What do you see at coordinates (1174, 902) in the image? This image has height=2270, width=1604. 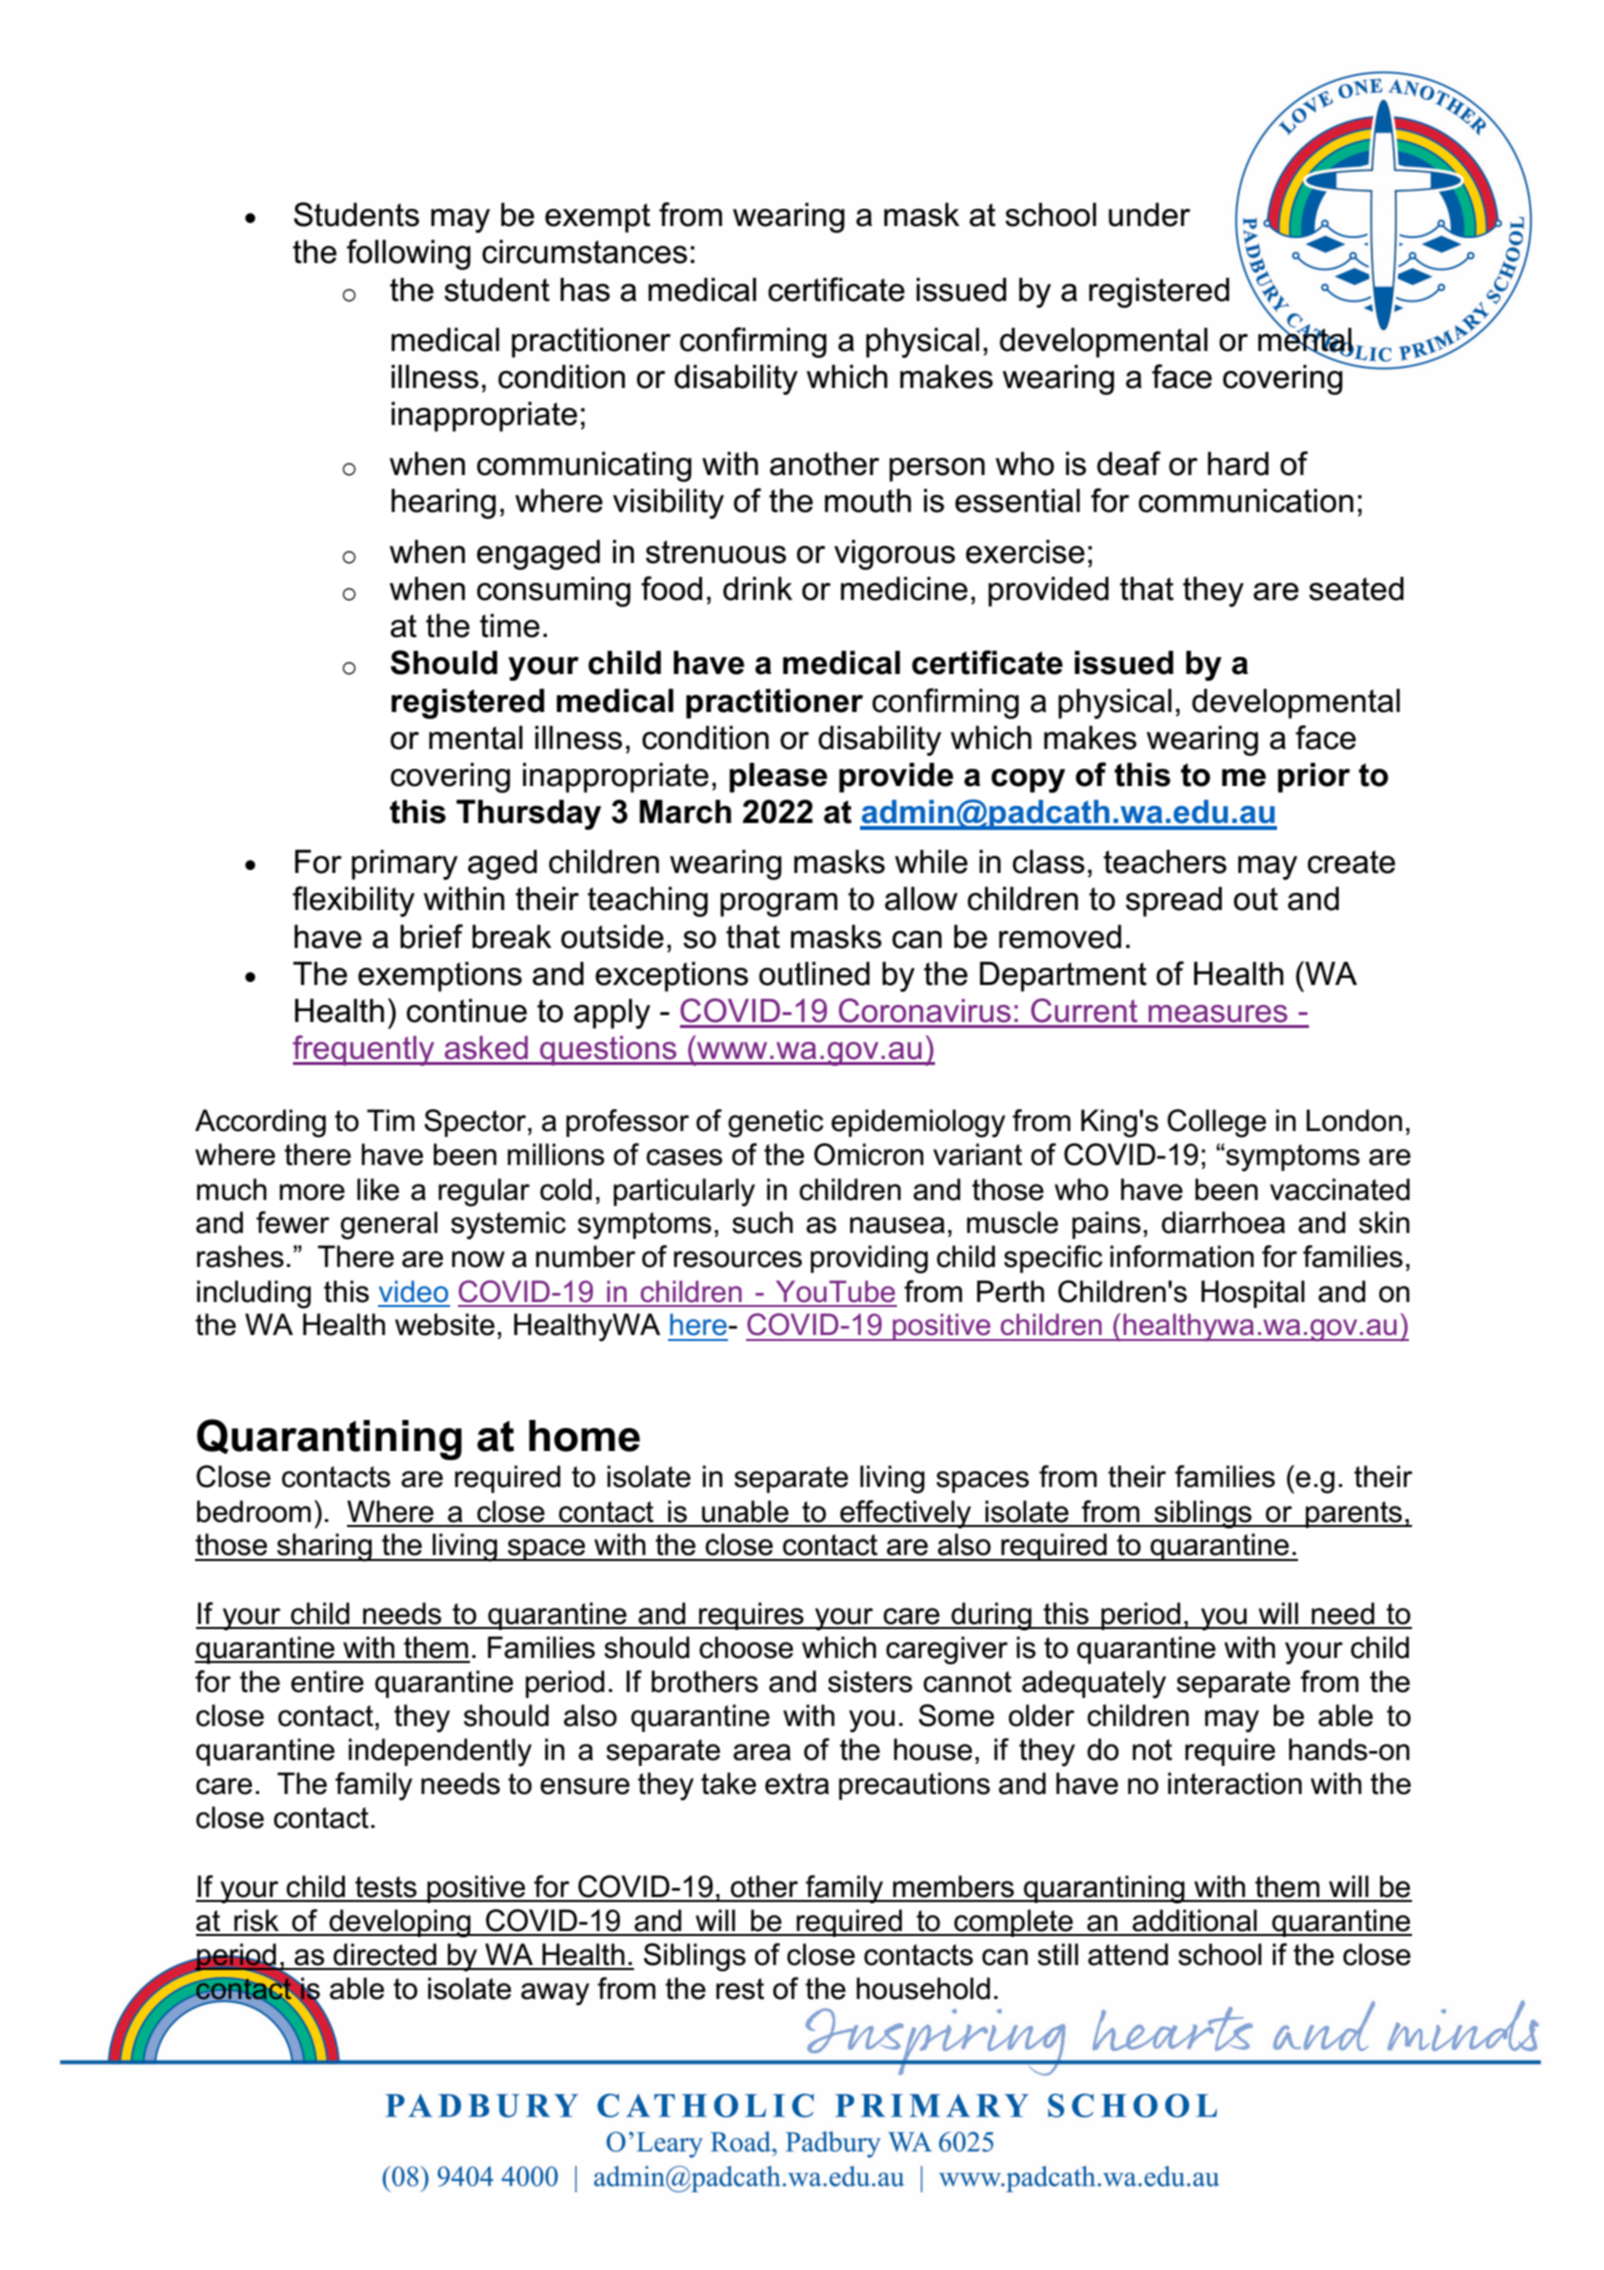 I see `spread` at bounding box center [1174, 902].
